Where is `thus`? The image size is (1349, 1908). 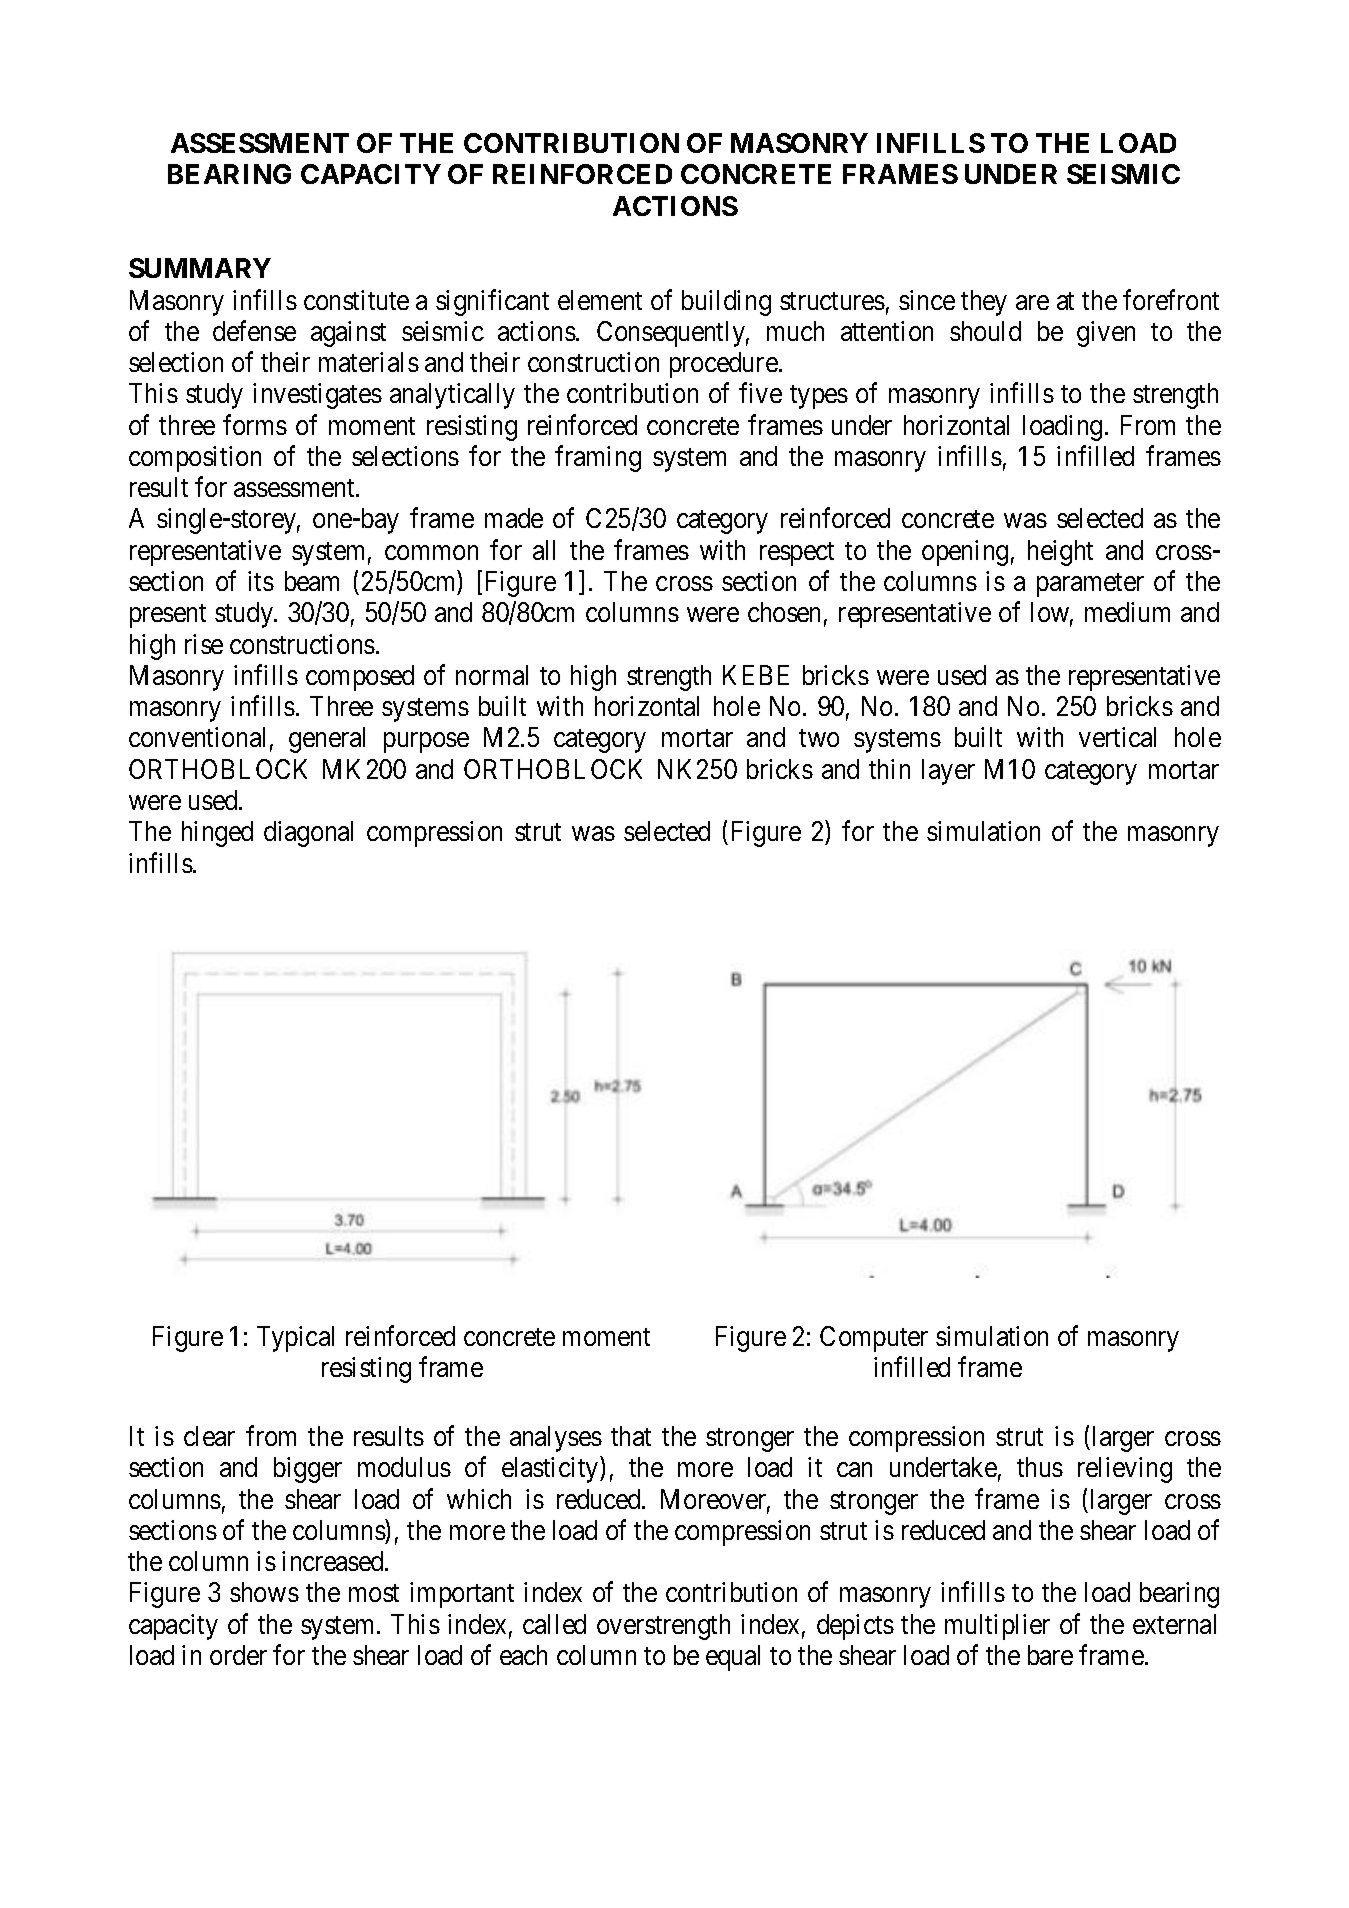
thus is located at coordinates (1040, 1467).
